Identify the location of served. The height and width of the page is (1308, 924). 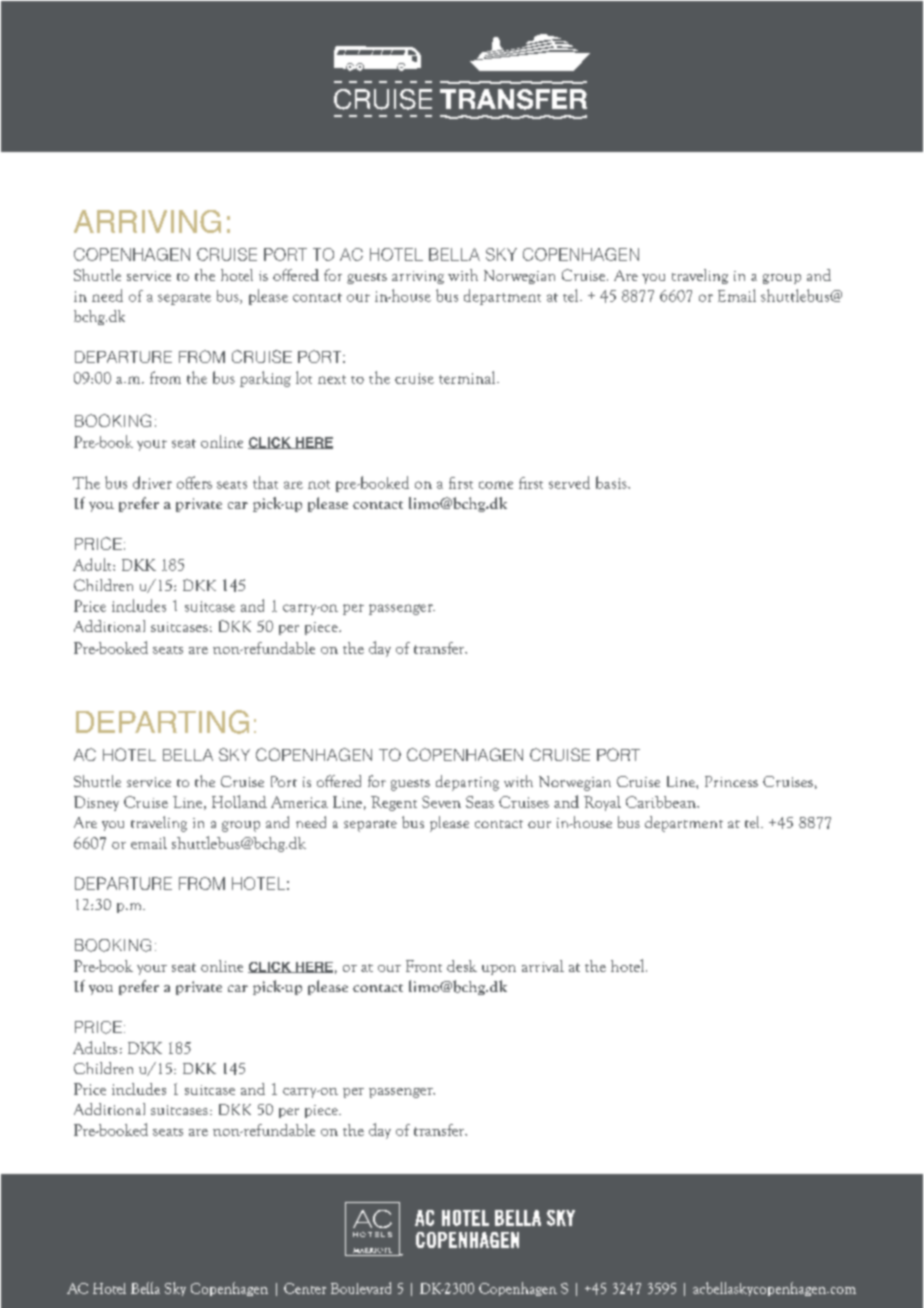
(569, 482).
